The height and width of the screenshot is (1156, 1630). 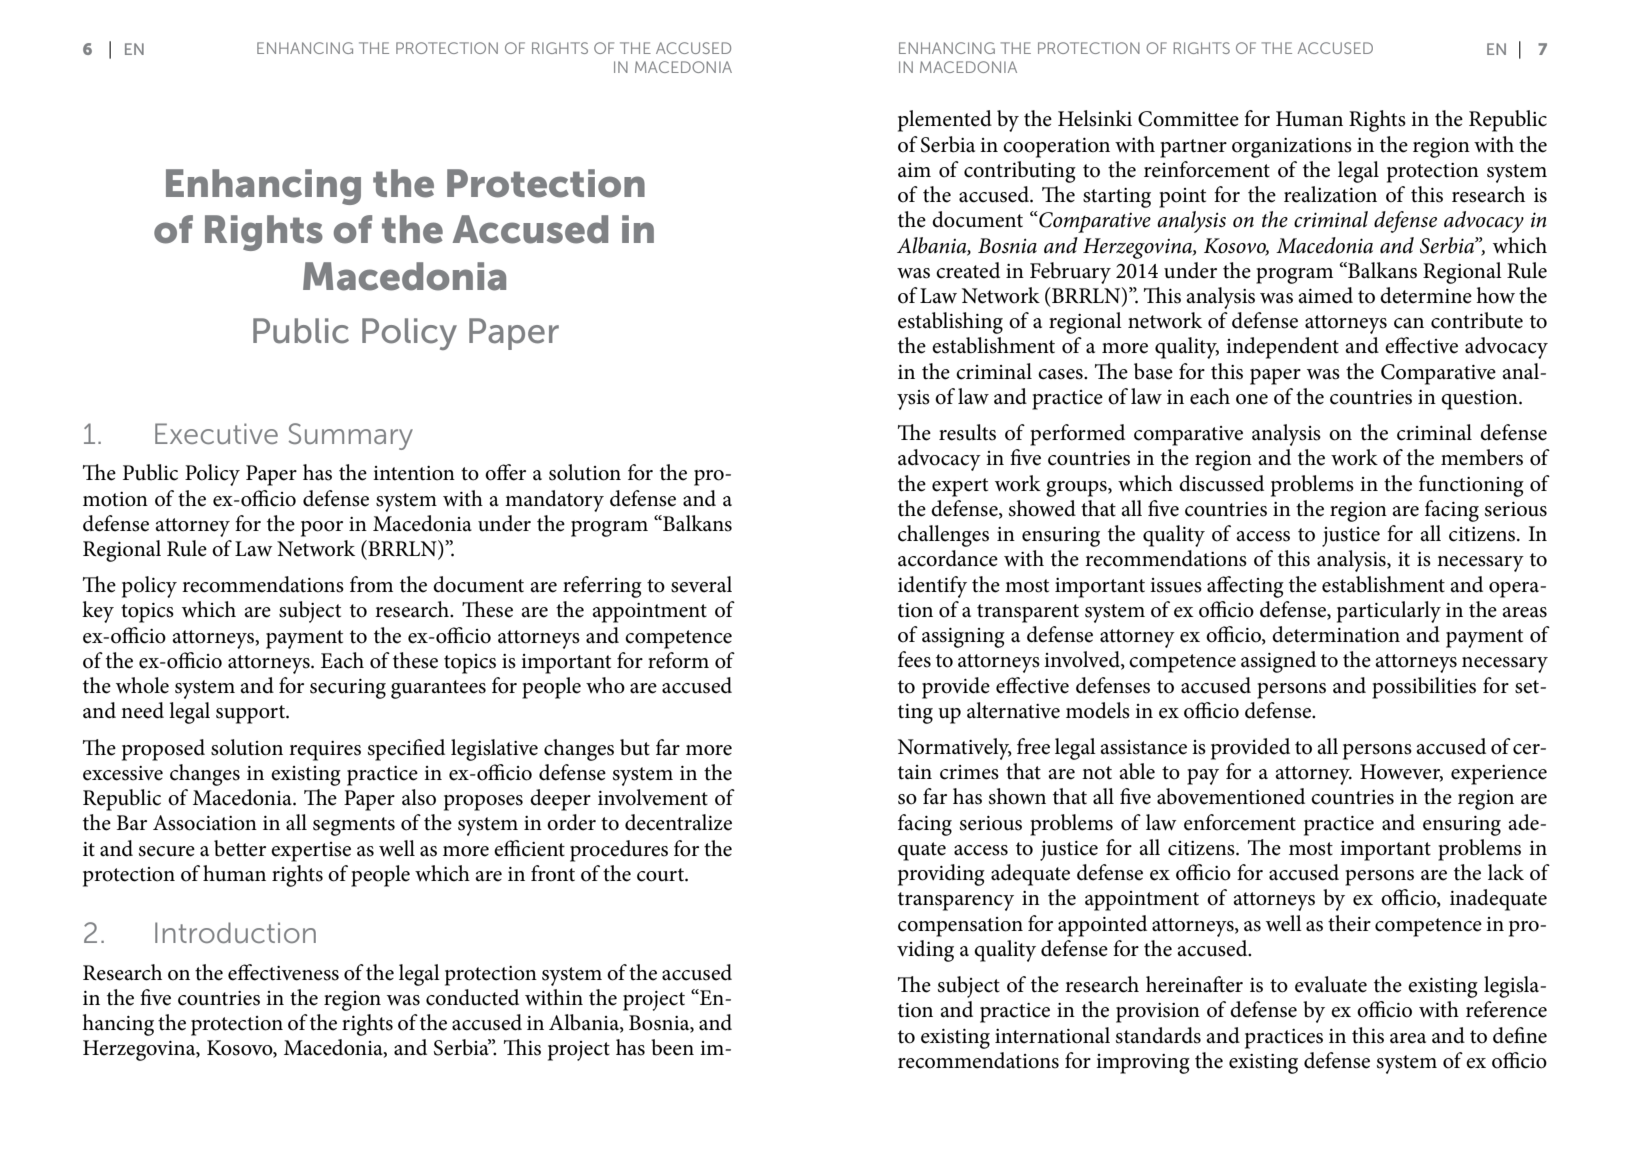 What do you see at coordinates (1240, 822) in the screenshot?
I see `enforcement` at bounding box center [1240, 822].
